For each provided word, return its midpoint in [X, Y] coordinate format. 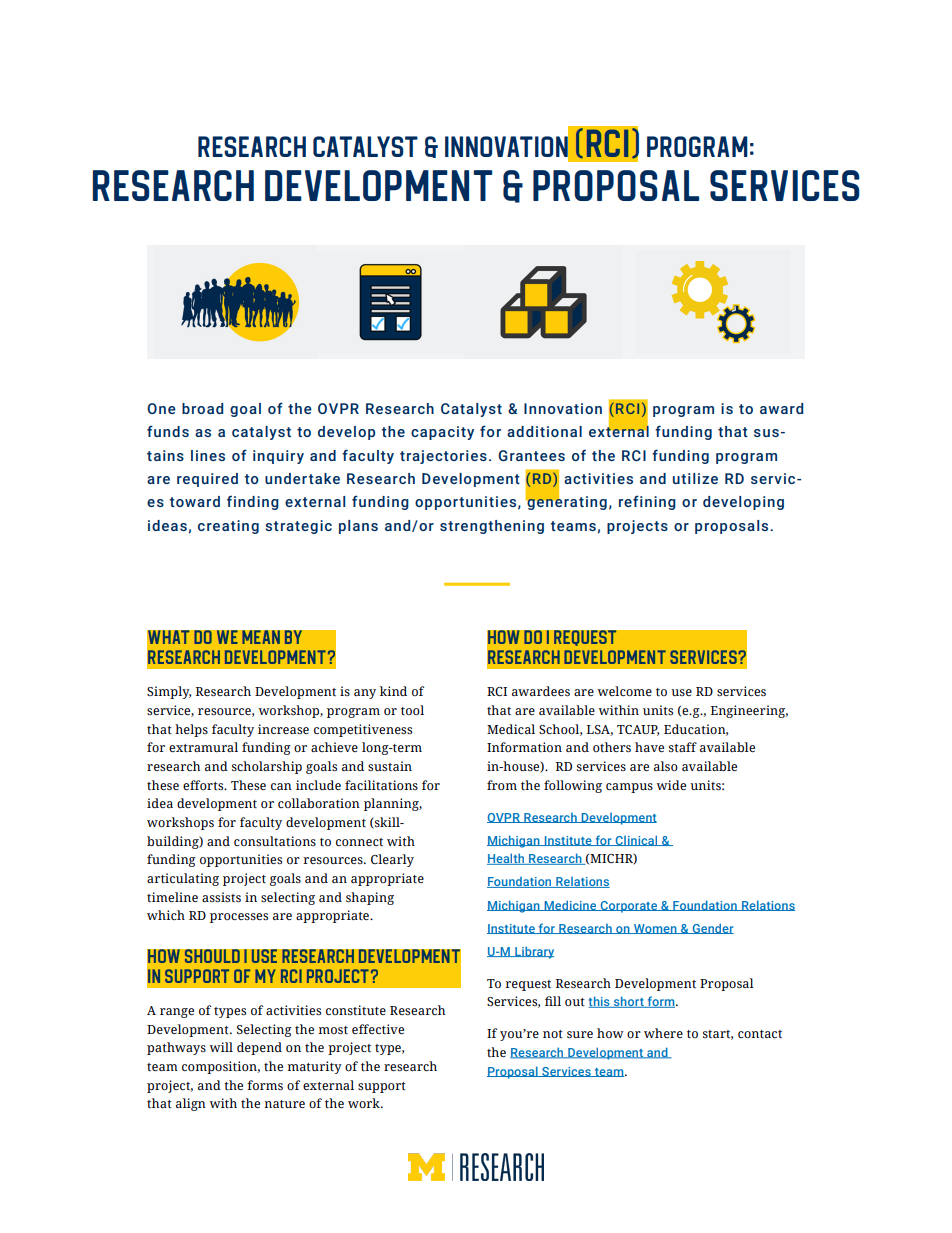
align [191, 1104]
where [663, 1033]
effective [378, 1029]
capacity [442, 433]
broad [202, 408]
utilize [695, 478]
